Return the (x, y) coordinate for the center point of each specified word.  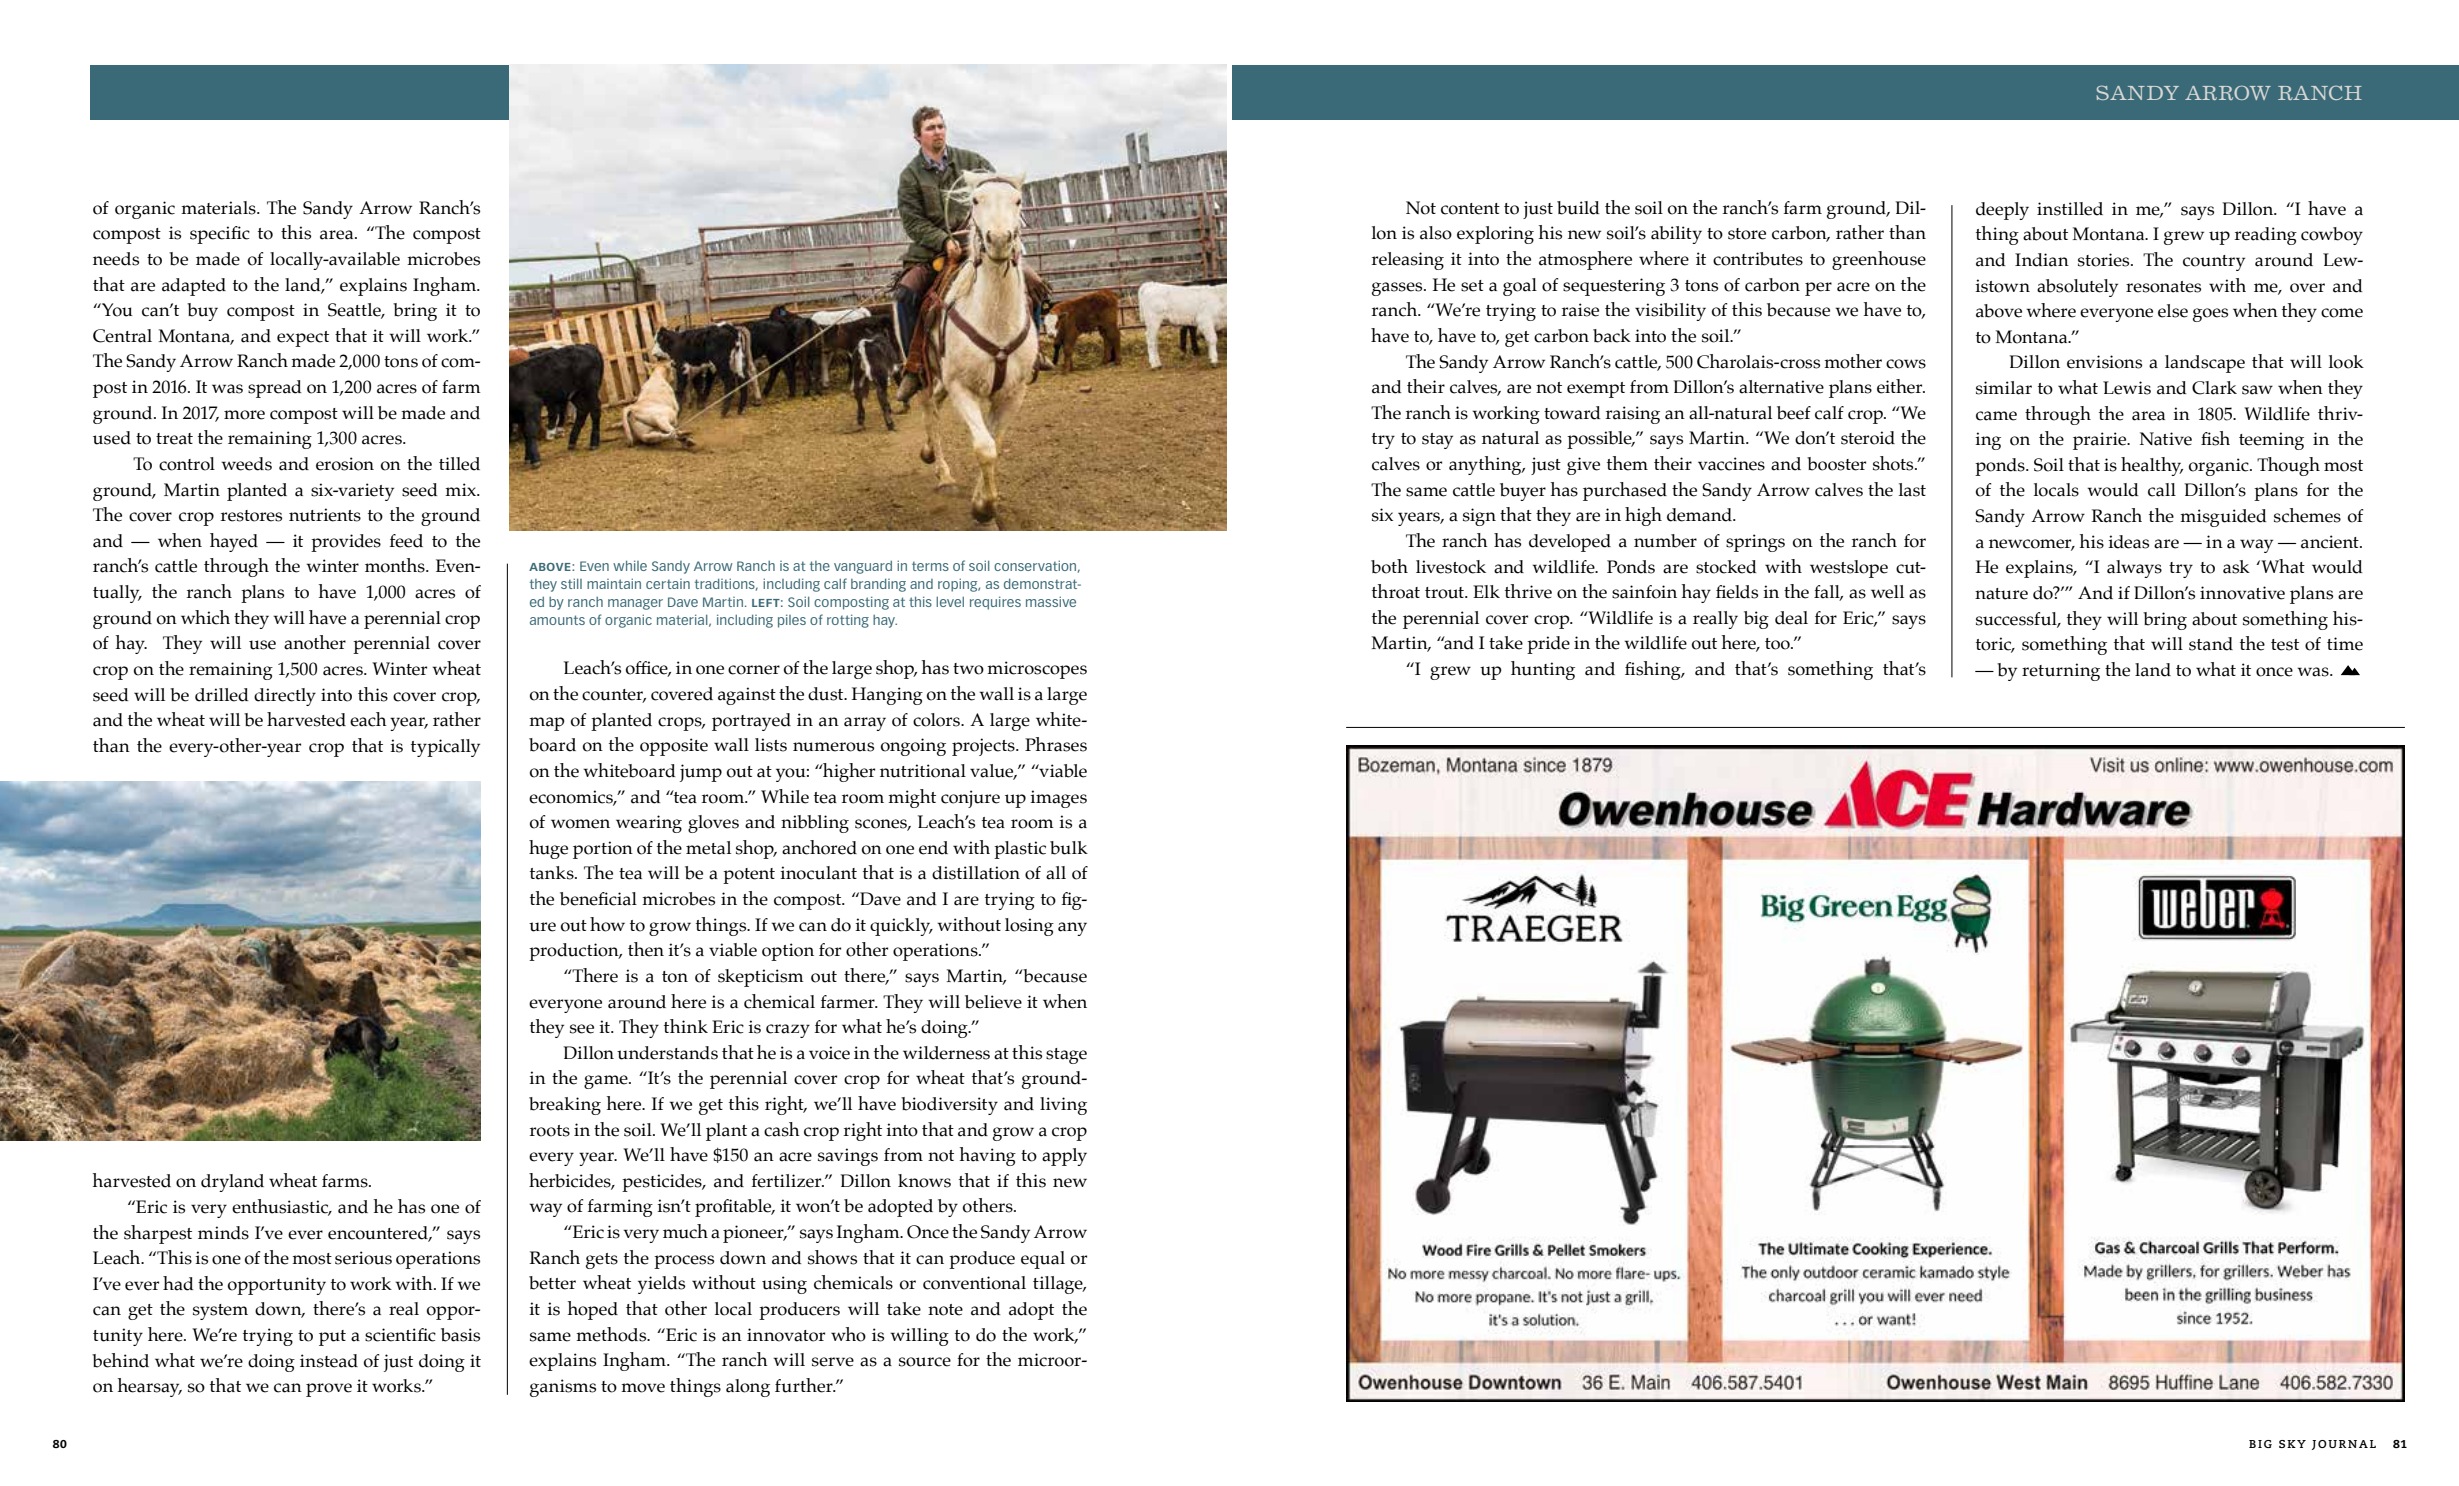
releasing (1407, 261)
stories (2105, 260)
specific (220, 235)
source (925, 1362)
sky (2292, 1444)
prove (329, 1390)
